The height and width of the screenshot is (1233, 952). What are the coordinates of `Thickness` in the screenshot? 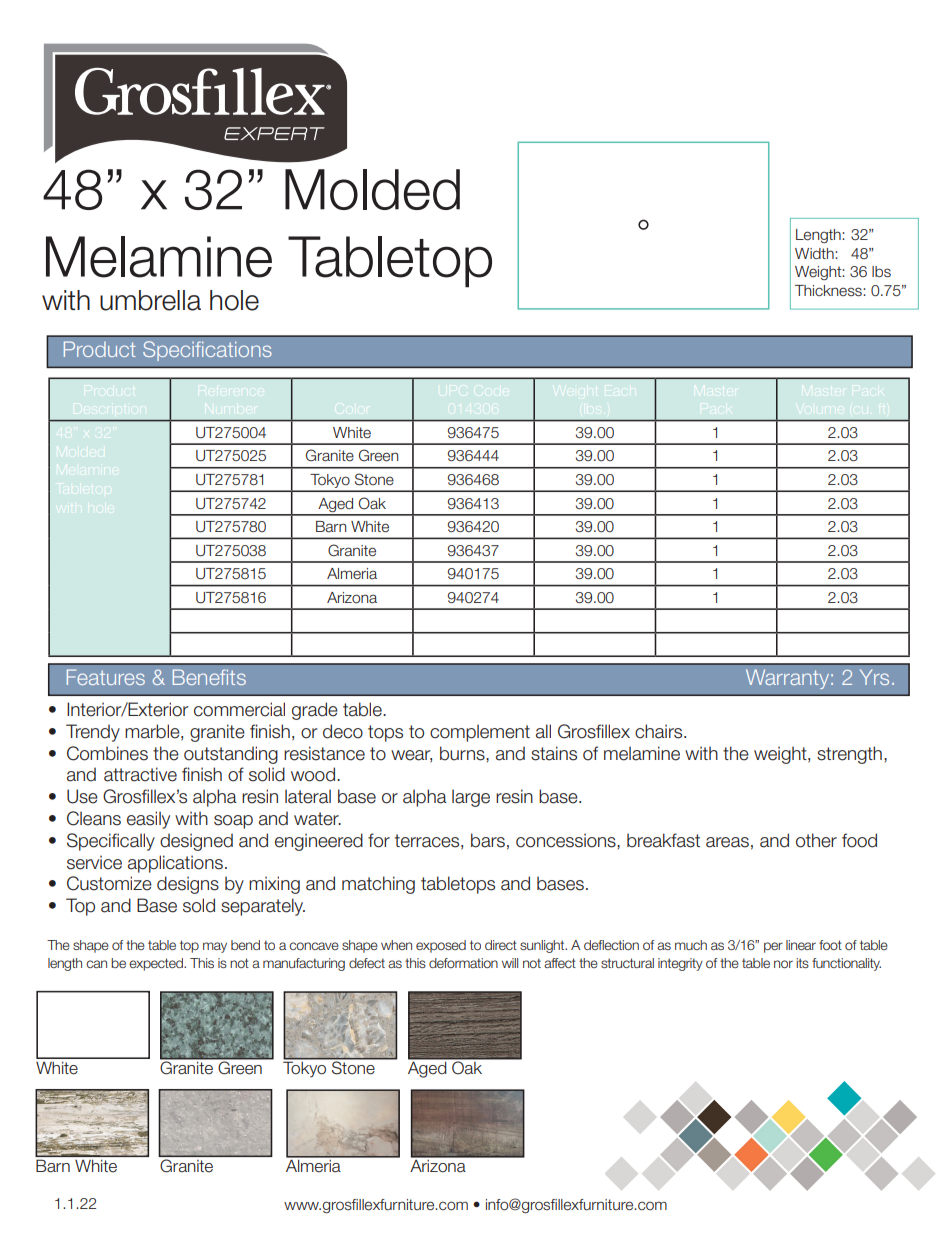 It's located at (829, 291).
